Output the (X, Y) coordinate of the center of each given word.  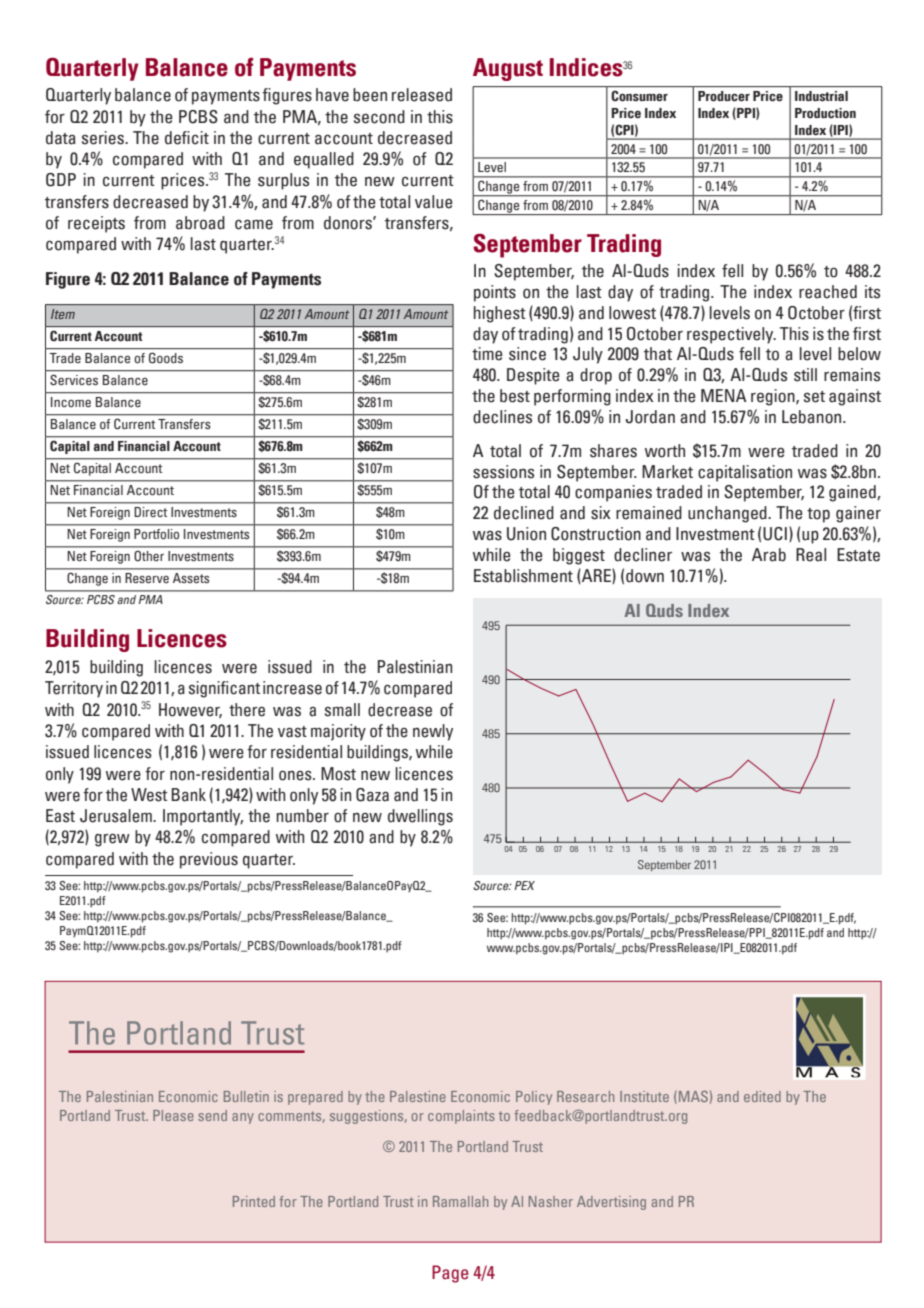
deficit (187, 138)
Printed (254, 1201)
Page (450, 1274)
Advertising (611, 1203)
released (422, 95)
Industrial (821, 96)
